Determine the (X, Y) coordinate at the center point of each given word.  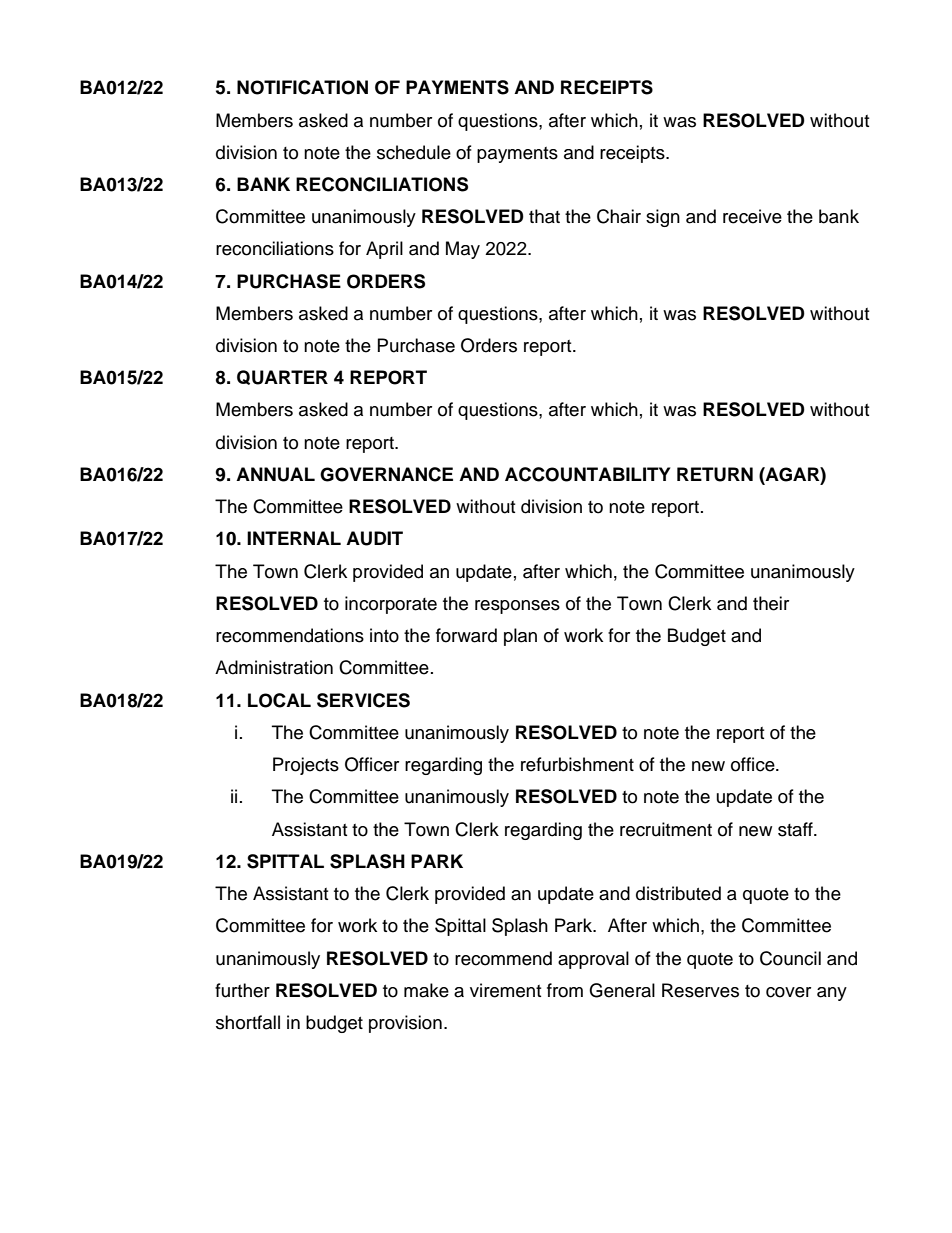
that (544, 216)
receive (752, 216)
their (771, 603)
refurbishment (577, 764)
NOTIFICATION (302, 87)
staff (796, 829)
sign (663, 218)
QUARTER (282, 377)
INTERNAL (294, 538)
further (242, 990)
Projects (306, 766)
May (463, 250)
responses (517, 607)
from (565, 990)
